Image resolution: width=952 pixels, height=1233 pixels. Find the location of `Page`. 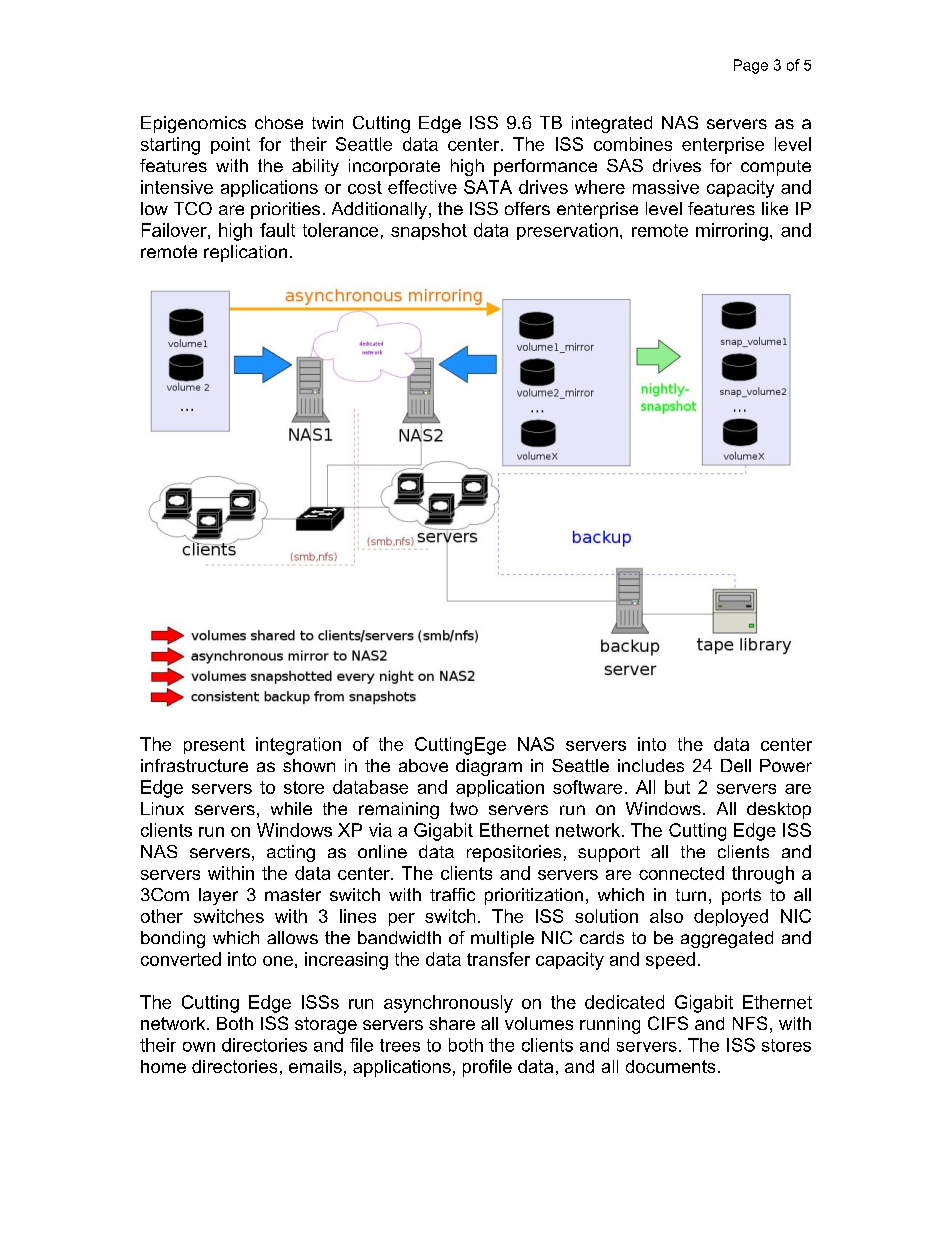

Page is located at coordinates (751, 66).
